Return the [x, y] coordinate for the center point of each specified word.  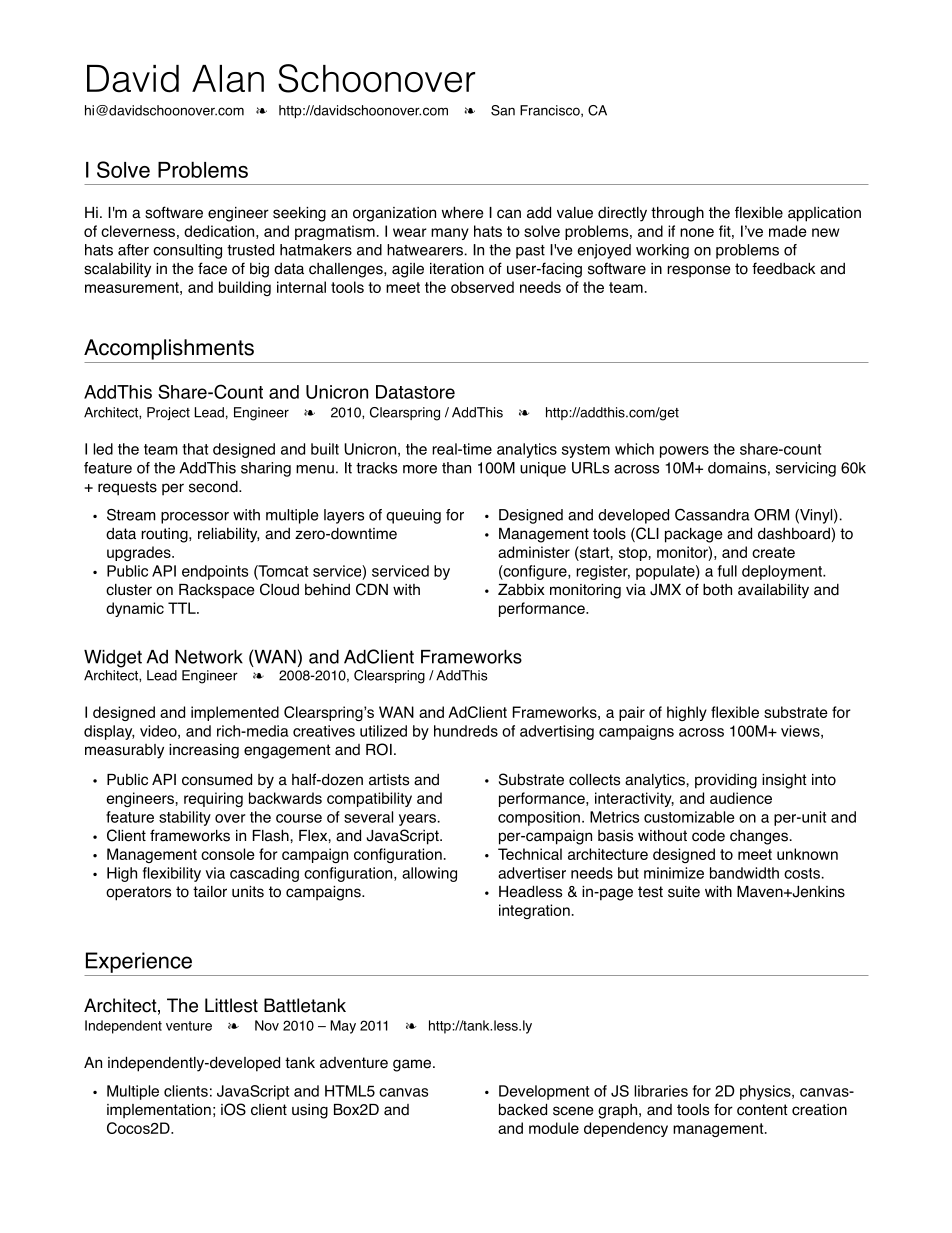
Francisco [551, 111]
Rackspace [217, 591]
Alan [228, 79]
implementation [159, 1111]
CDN [372, 589]
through [677, 214]
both [717, 589]
